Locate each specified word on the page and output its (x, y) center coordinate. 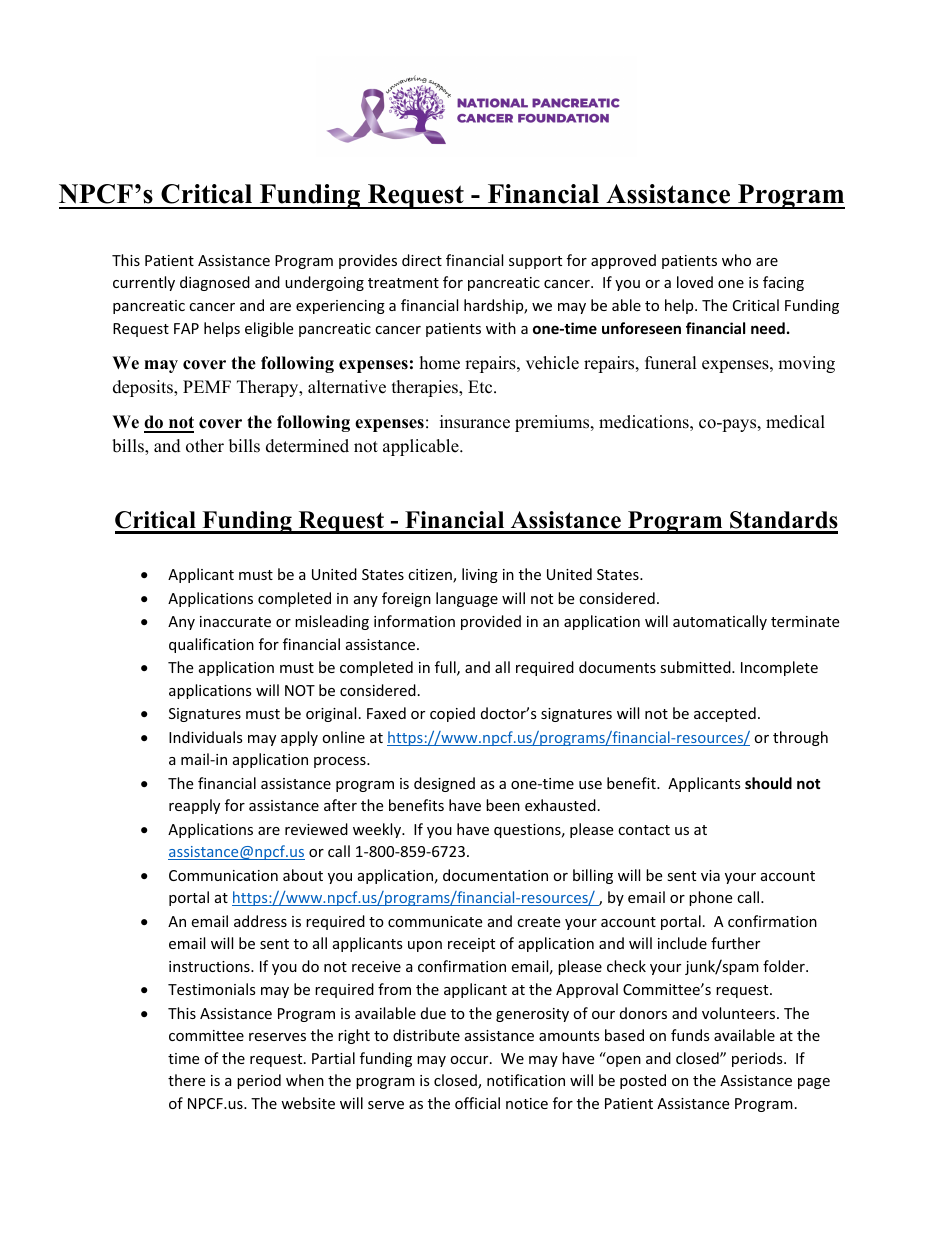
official (477, 1103)
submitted (696, 667)
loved (695, 282)
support (535, 262)
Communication (223, 875)
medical (795, 422)
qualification (211, 645)
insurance (475, 422)
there (186, 1080)
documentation (495, 875)
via (710, 875)
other (205, 446)
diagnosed (215, 283)
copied (452, 714)
